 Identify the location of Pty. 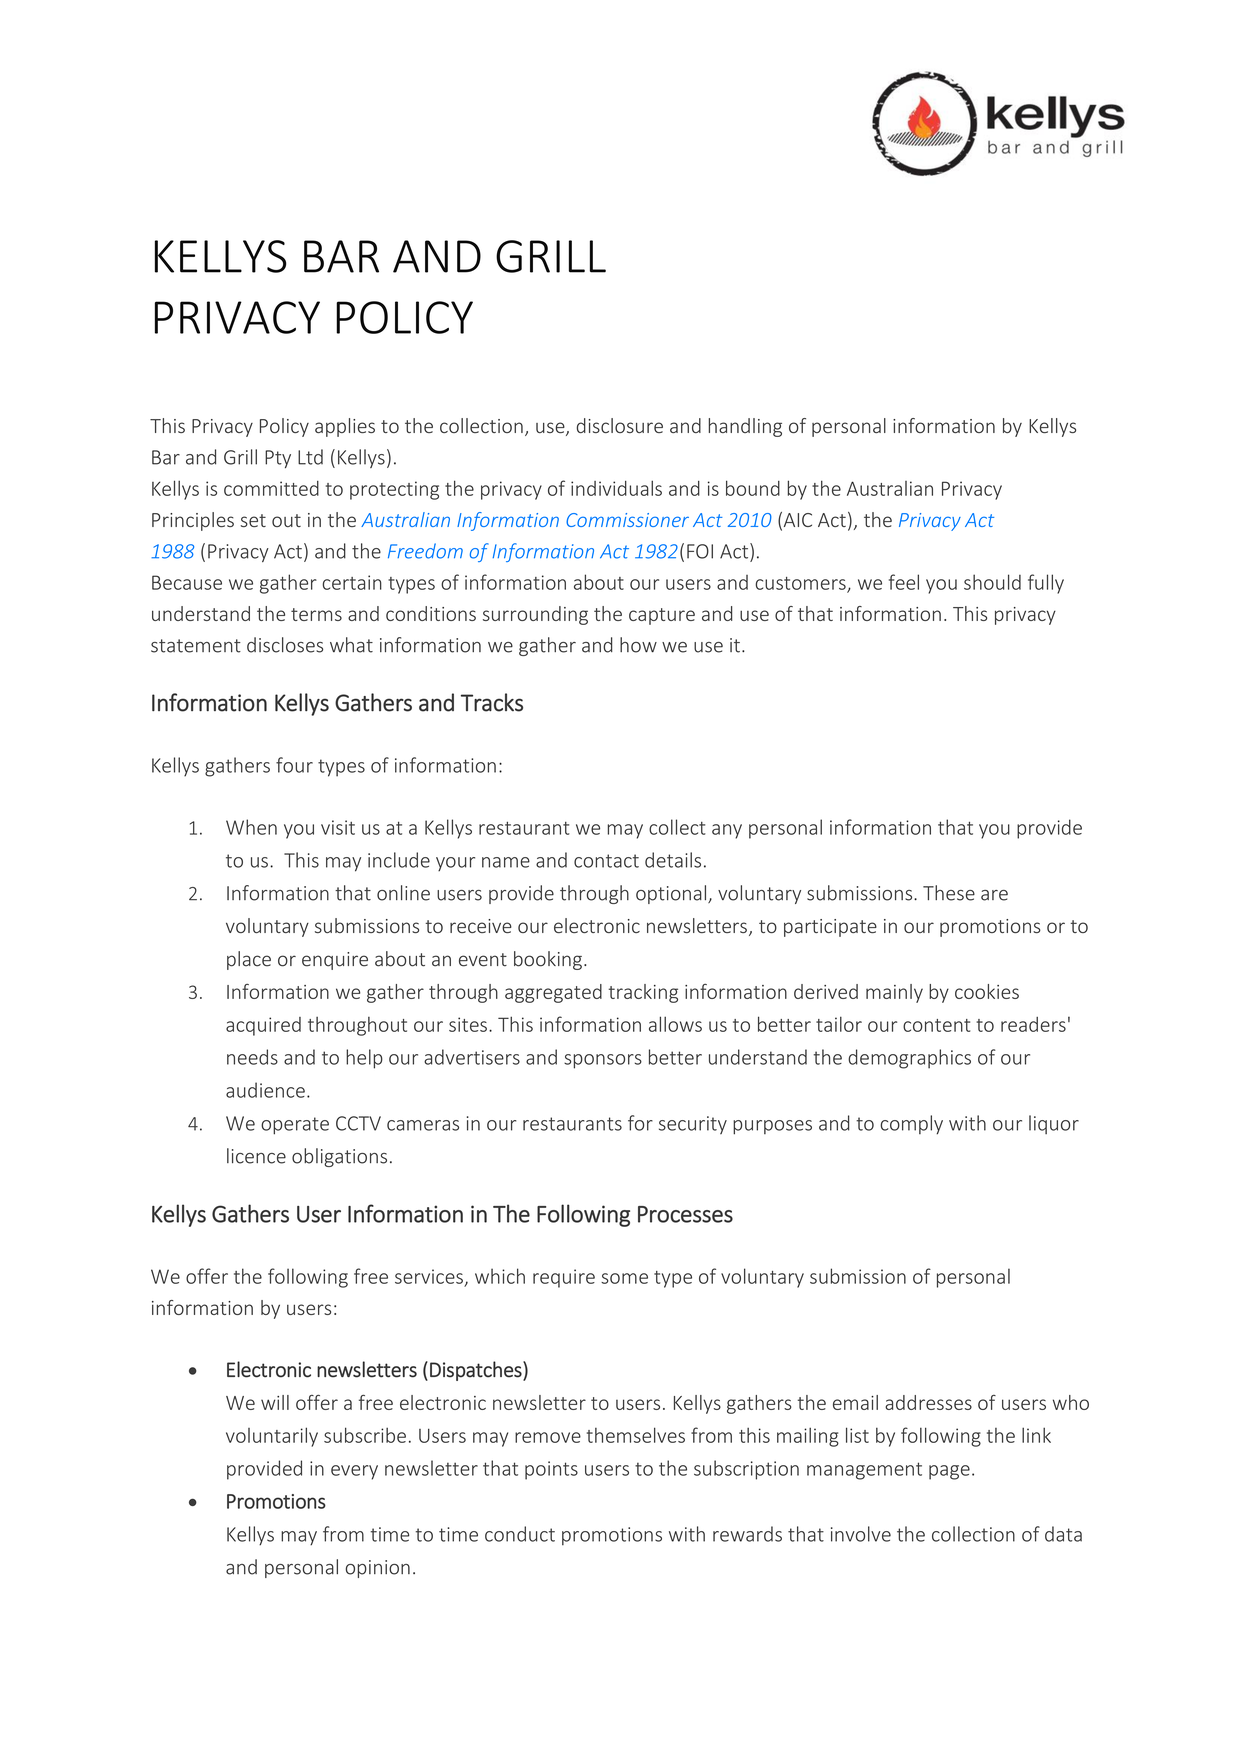
(278, 459).
